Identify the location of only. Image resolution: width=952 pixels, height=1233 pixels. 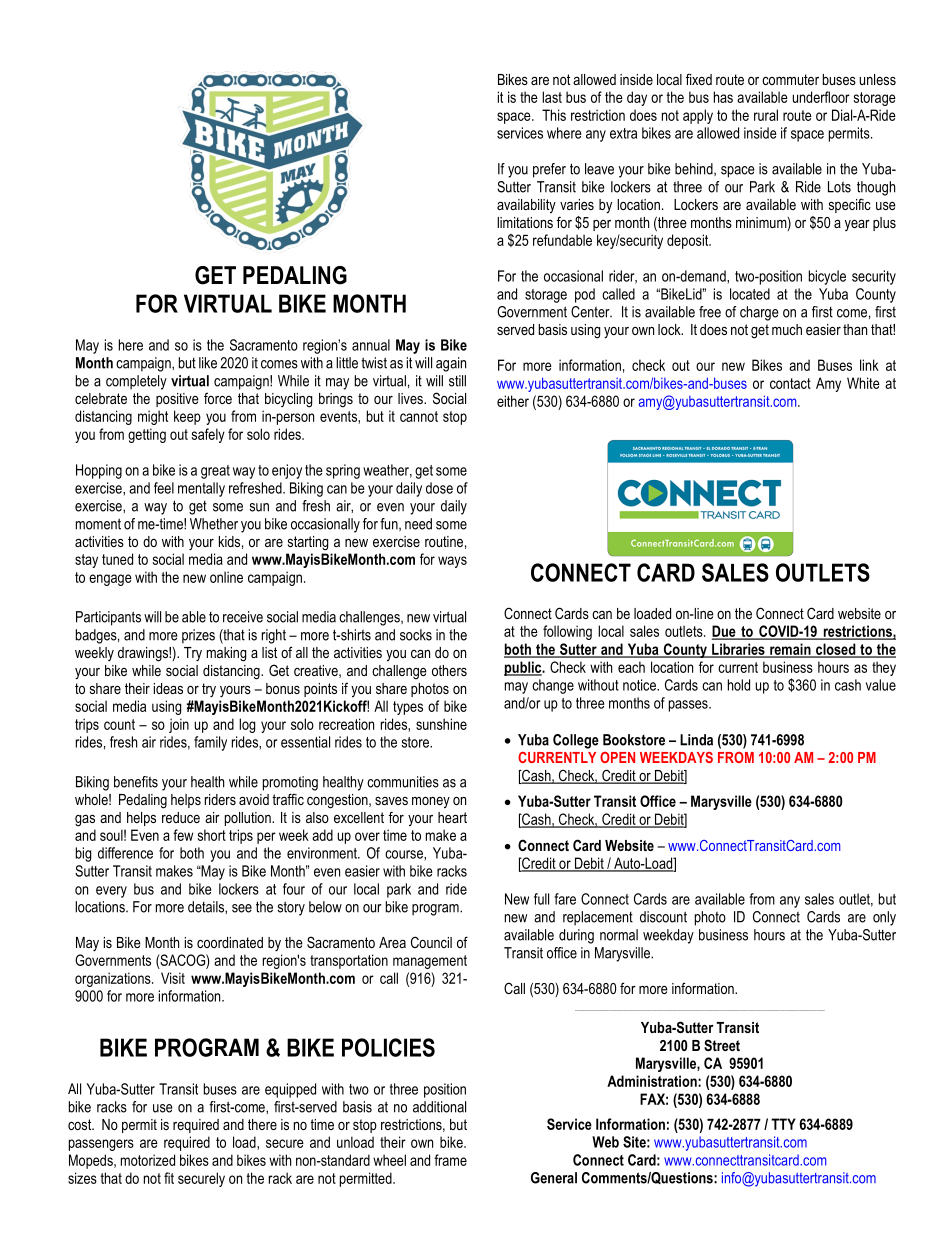
(884, 918).
